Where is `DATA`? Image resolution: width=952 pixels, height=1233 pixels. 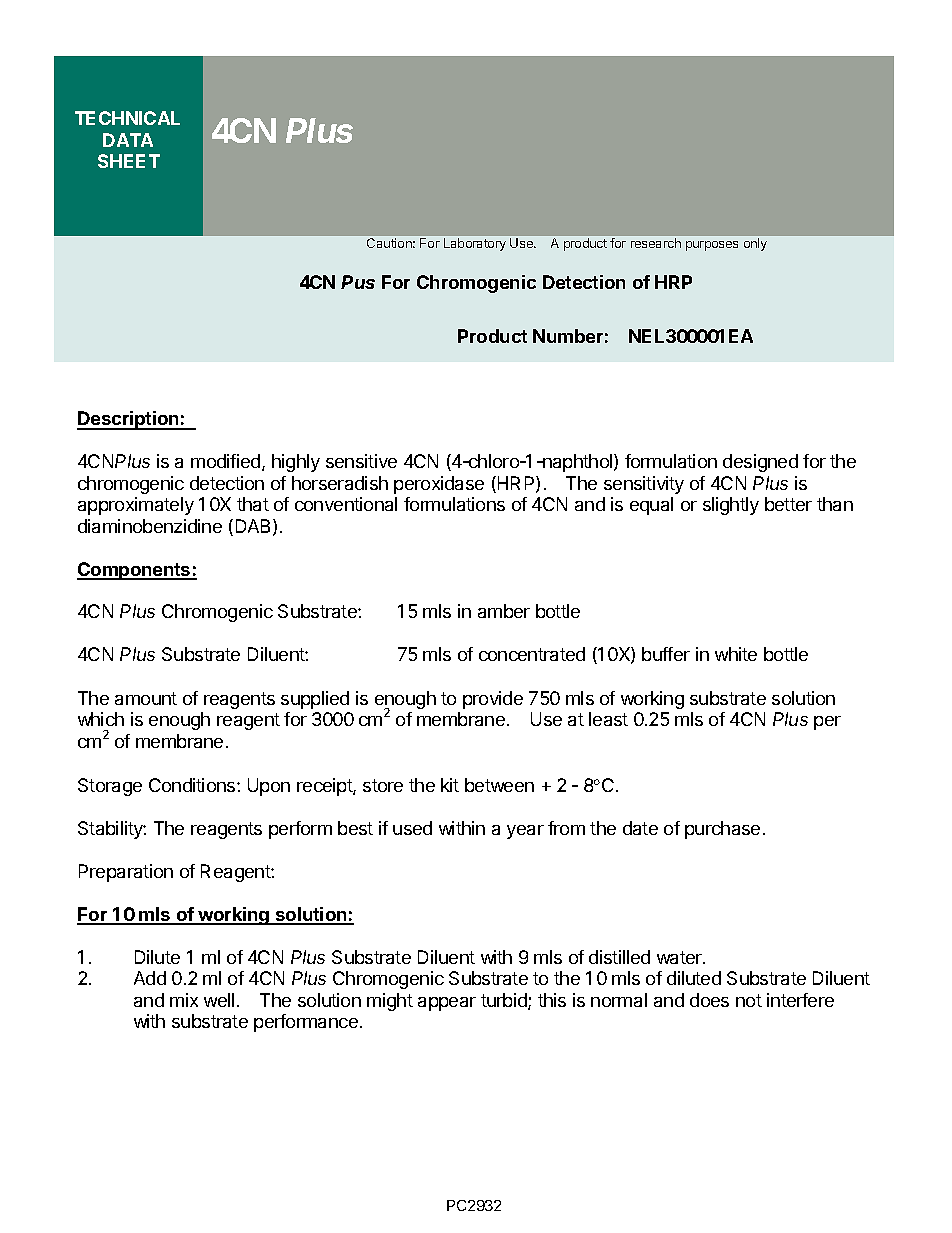 DATA is located at coordinates (128, 140).
